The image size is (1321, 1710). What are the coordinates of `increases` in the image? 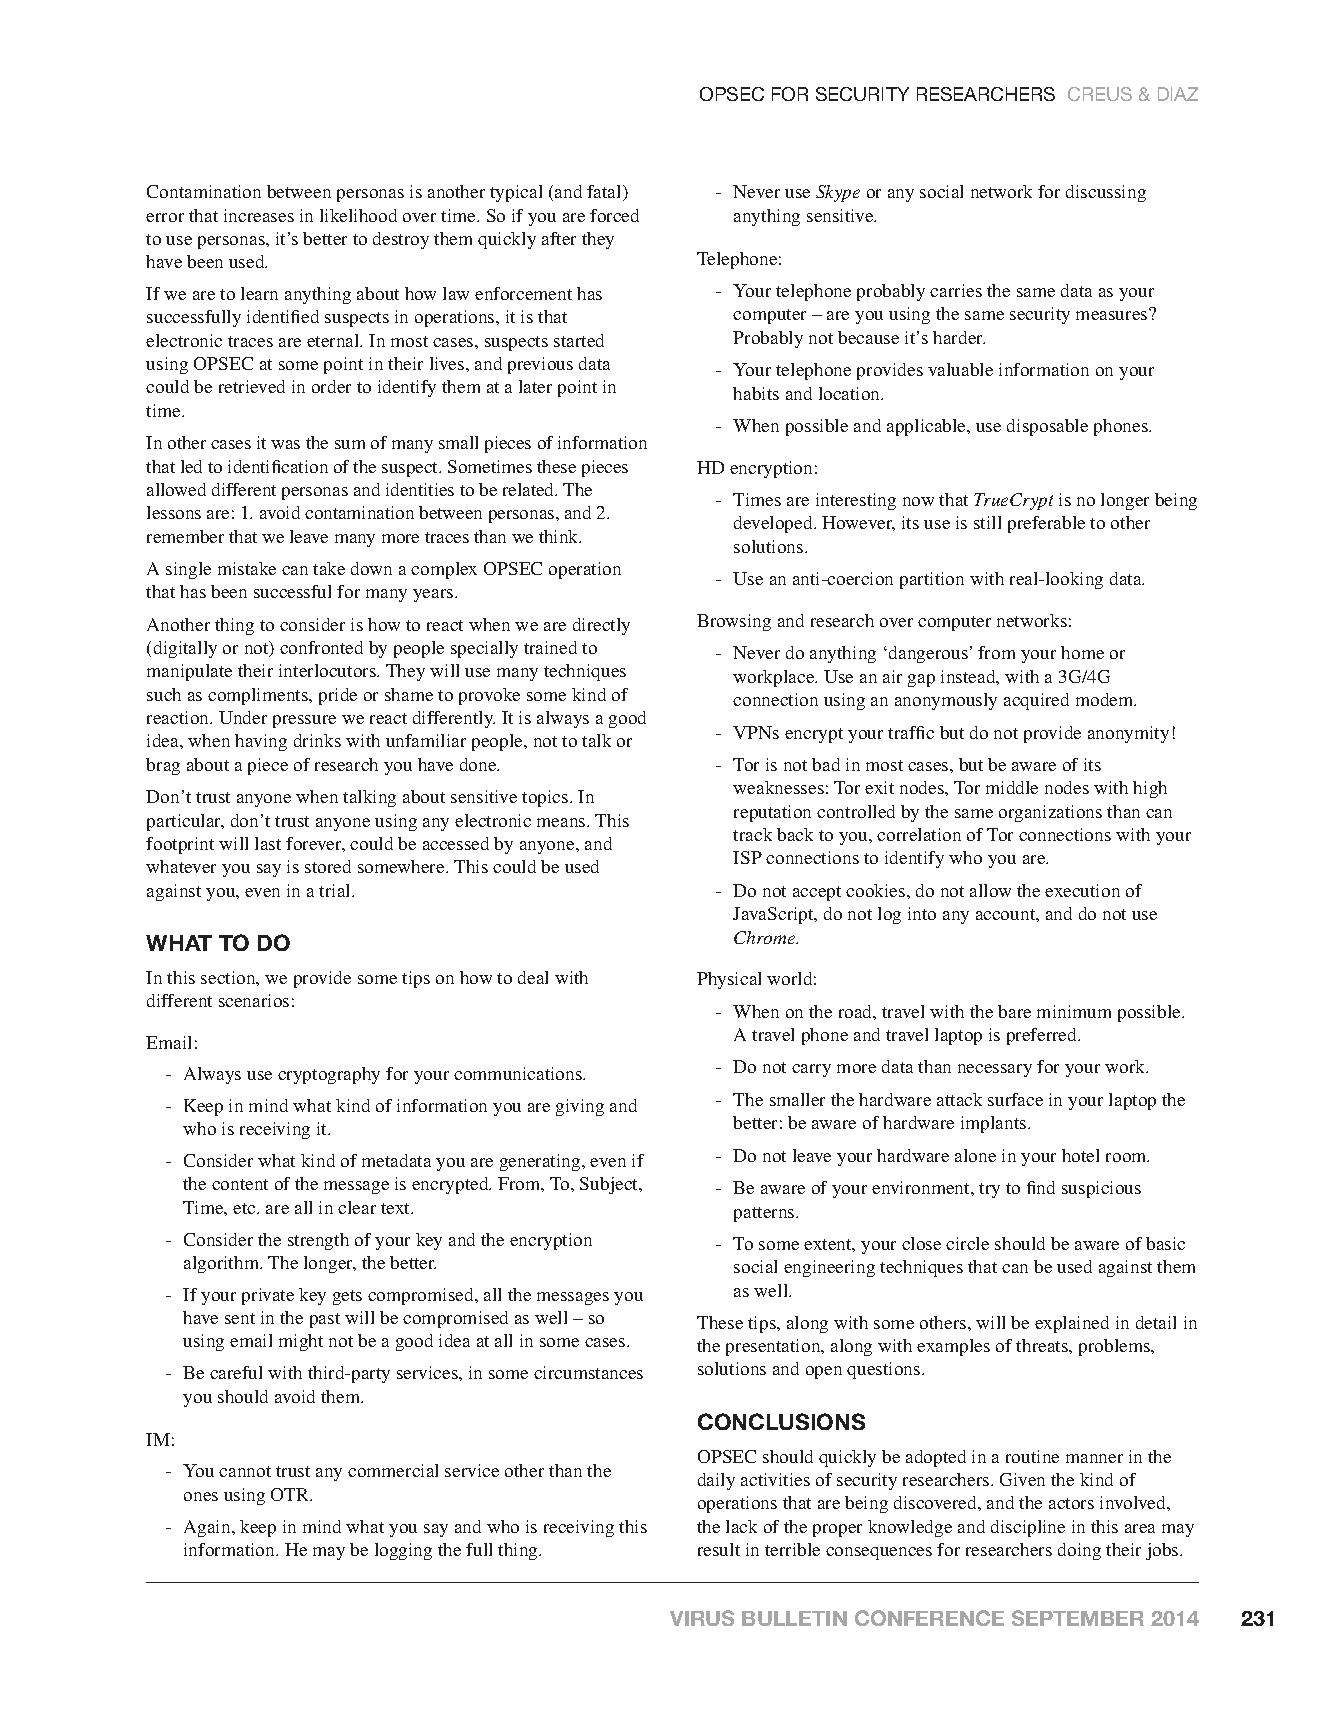 It's located at (259, 215).
